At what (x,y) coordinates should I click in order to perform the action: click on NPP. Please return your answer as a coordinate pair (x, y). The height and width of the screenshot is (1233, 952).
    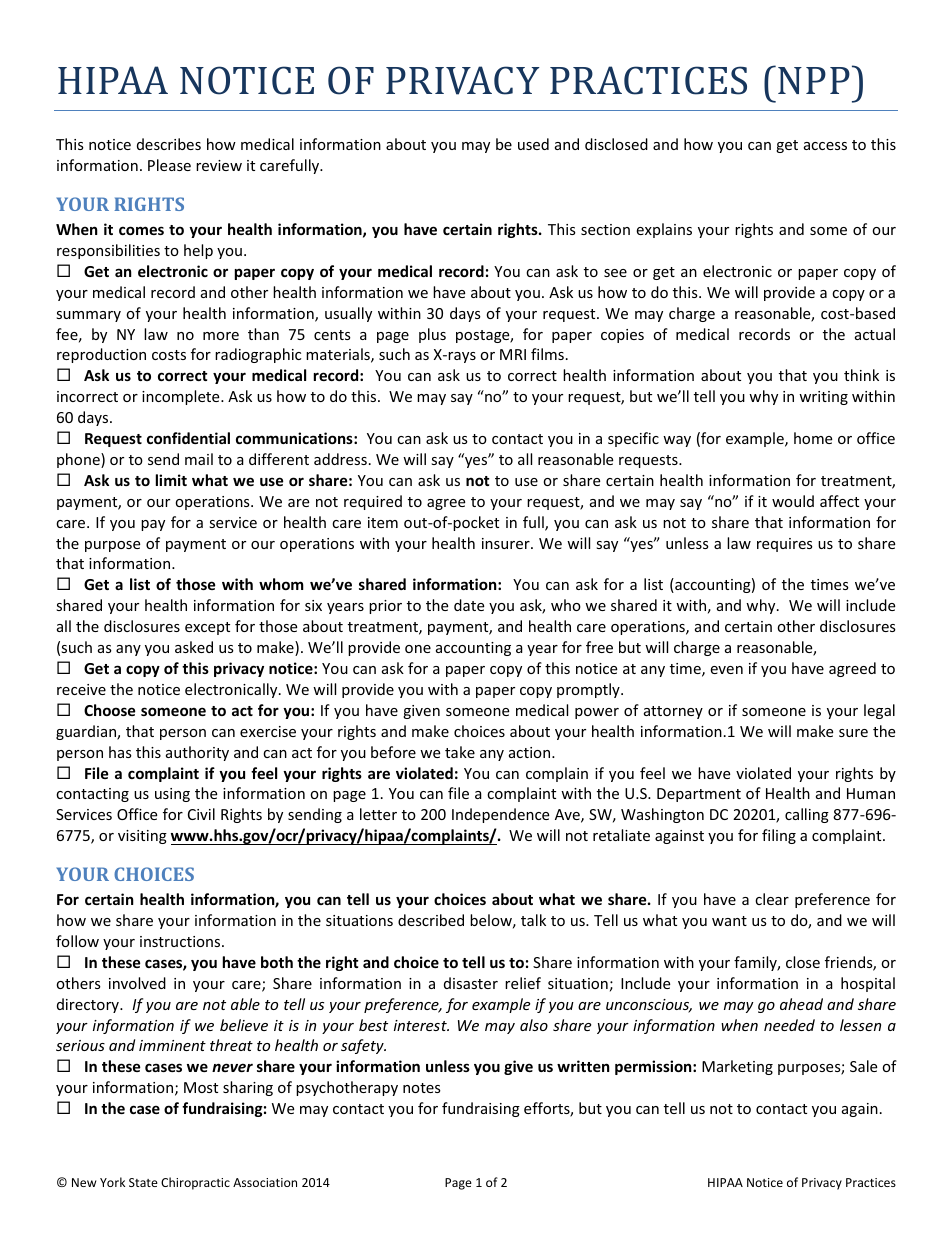
    Looking at the image, I should click on (814, 80).
